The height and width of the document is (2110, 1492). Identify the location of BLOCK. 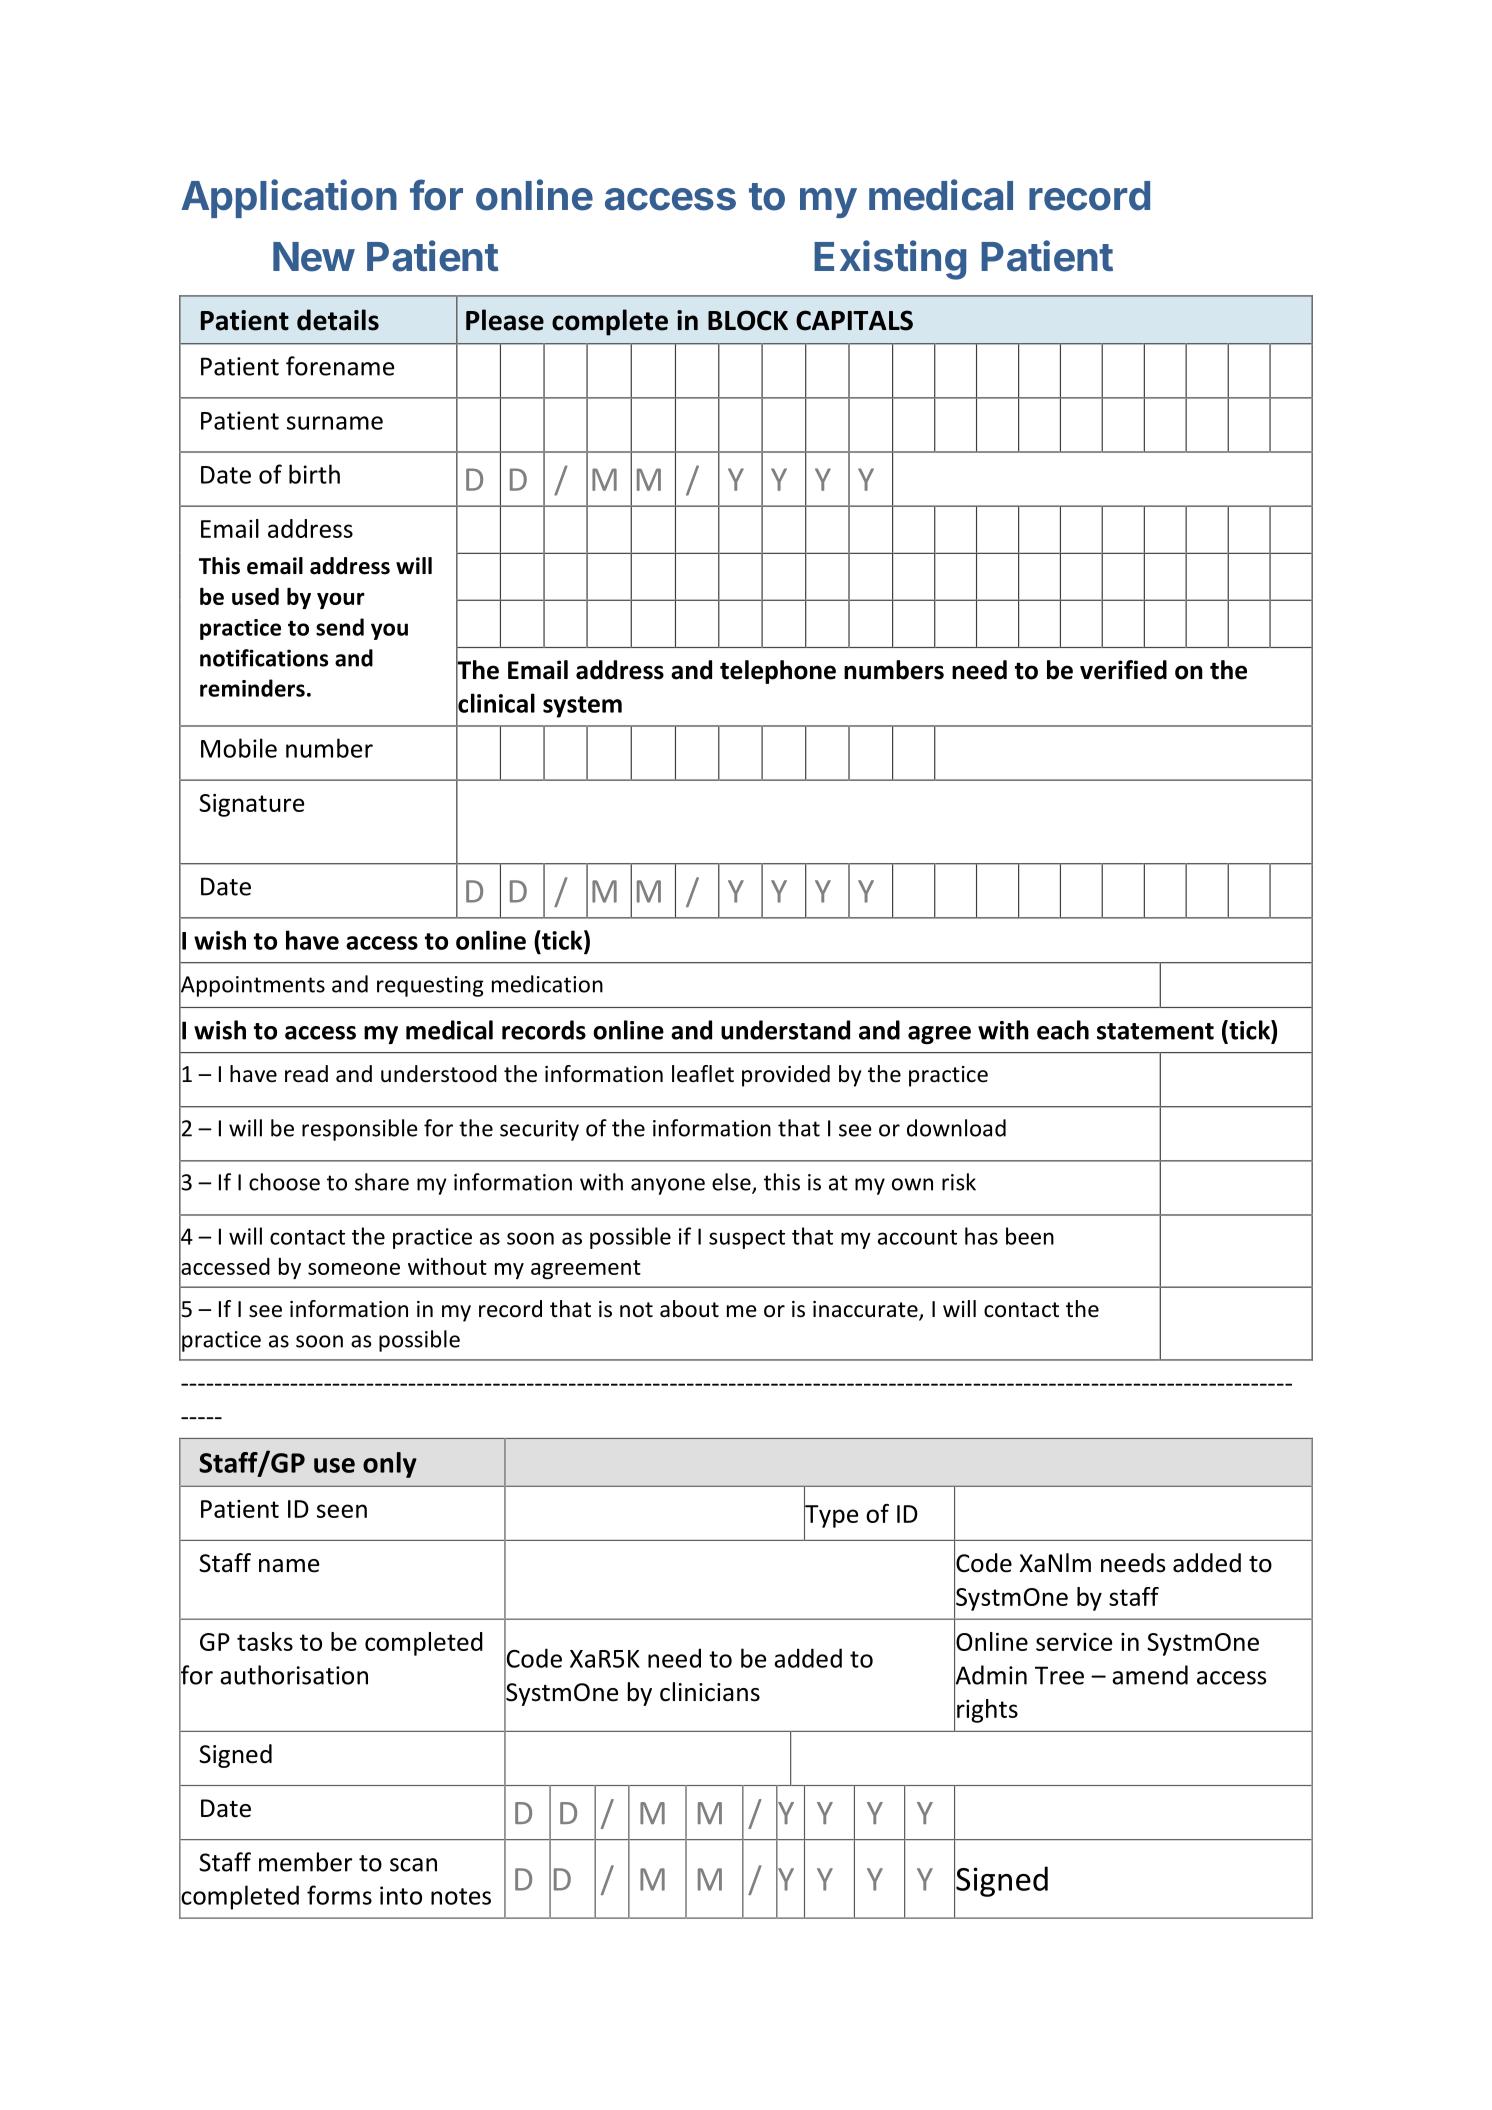
(748, 320).
